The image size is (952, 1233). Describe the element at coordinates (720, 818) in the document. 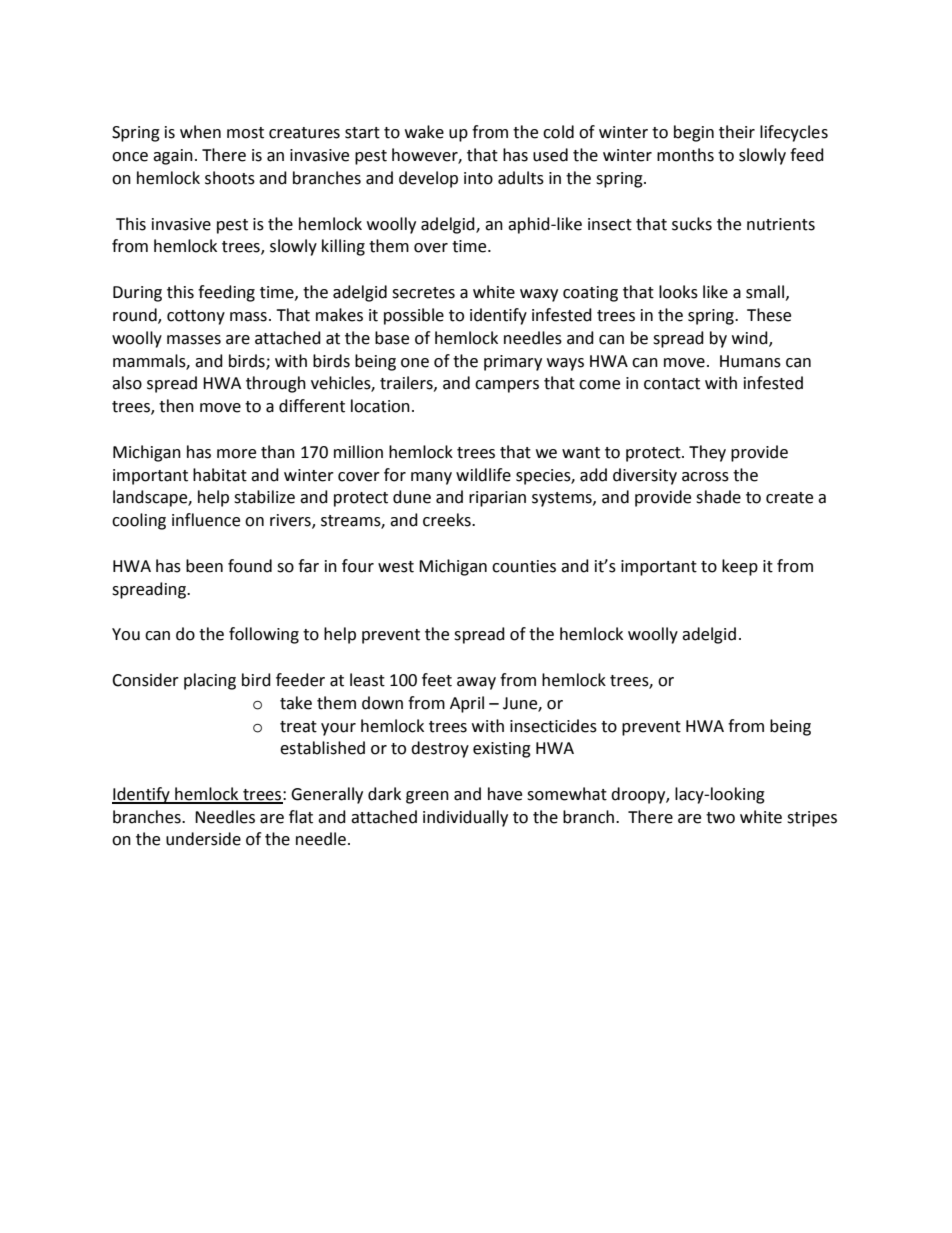

I see `two` at that location.
